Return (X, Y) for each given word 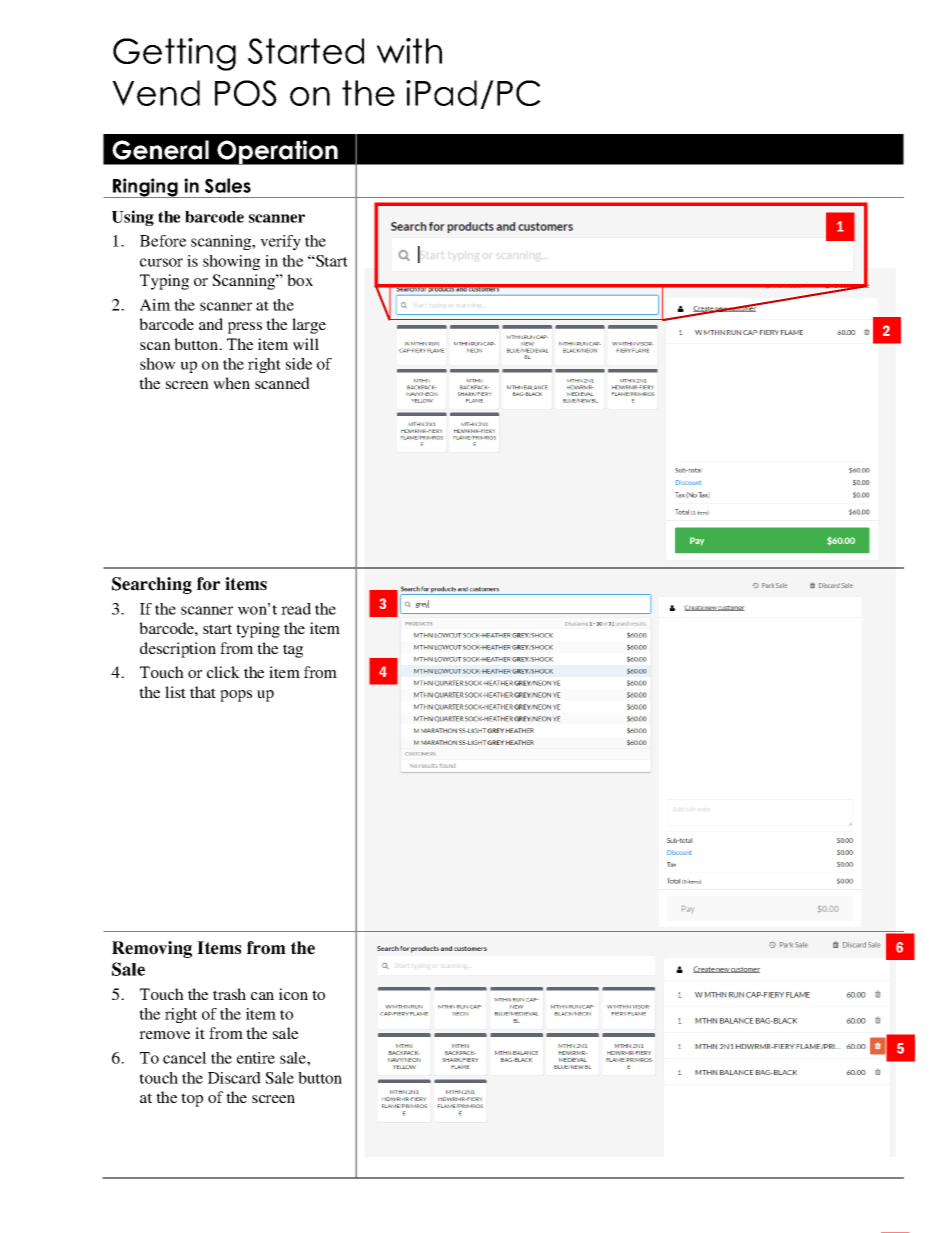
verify (280, 242)
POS (246, 93)
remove (164, 1035)
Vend (156, 93)
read (296, 609)
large (309, 326)
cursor (161, 262)
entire (256, 1058)
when (231, 383)
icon (293, 994)
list (175, 692)
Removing (152, 949)
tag (293, 651)
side (299, 364)
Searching (152, 585)
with (409, 51)
